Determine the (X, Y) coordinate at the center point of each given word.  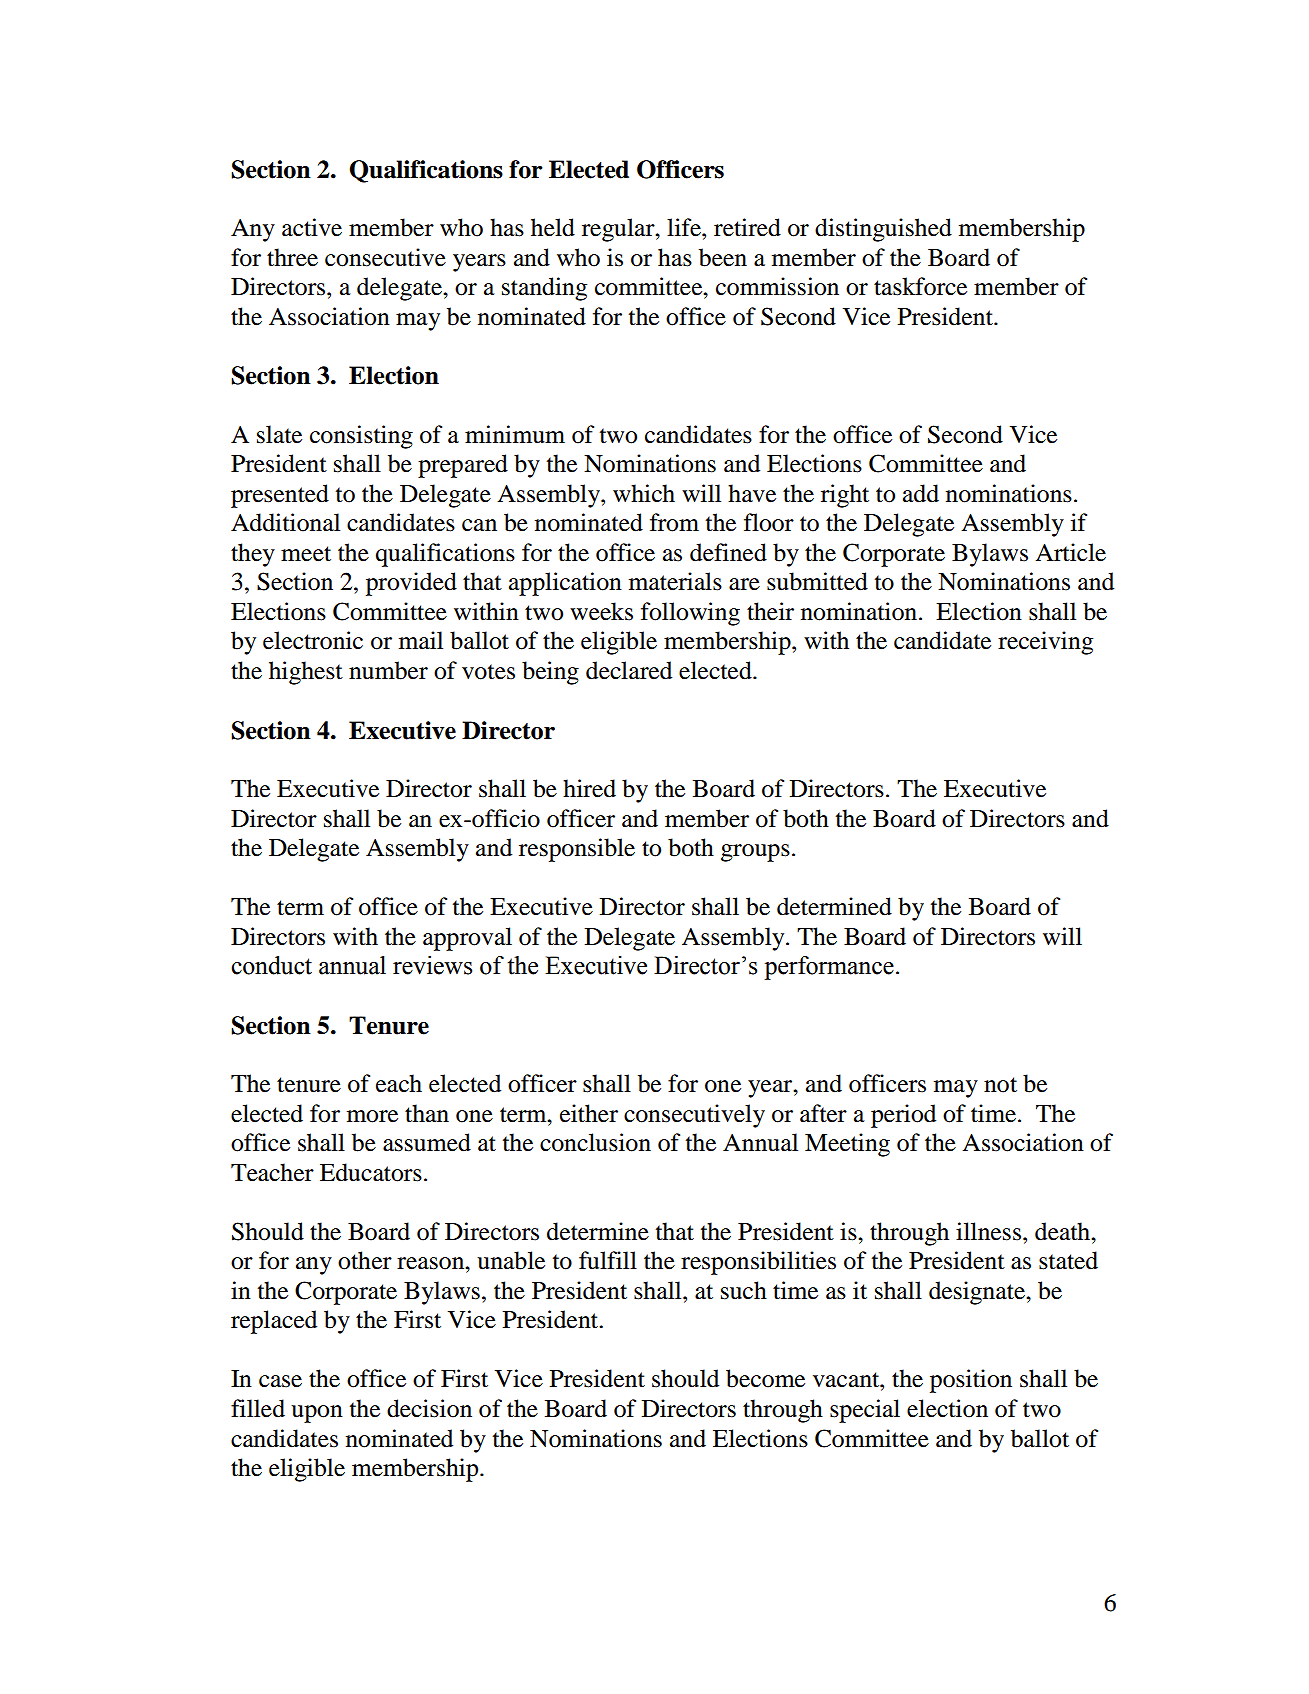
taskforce (920, 286)
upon (317, 1414)
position (971, 1381)
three (292, 257)
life (685, 227)
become (765, 1378)
